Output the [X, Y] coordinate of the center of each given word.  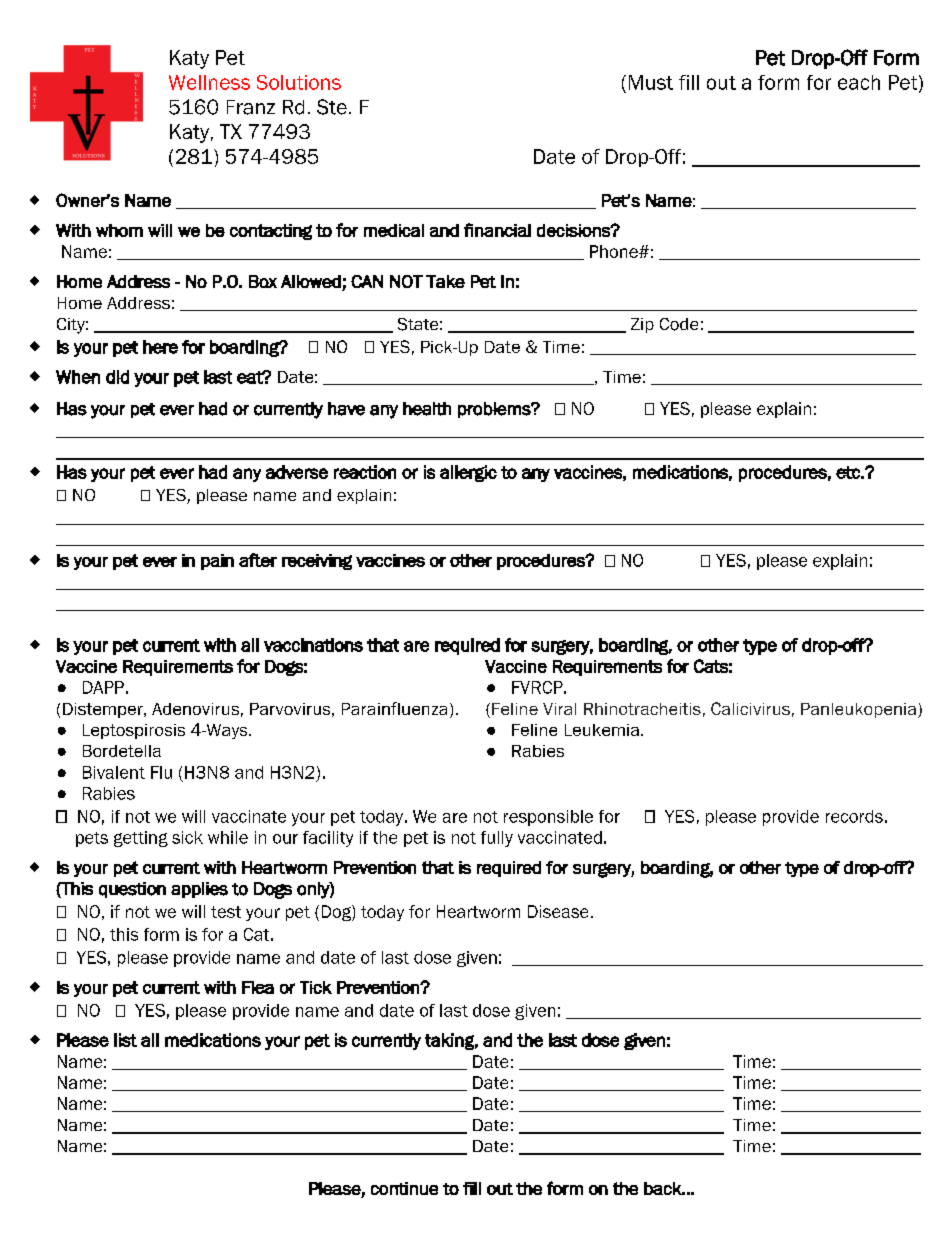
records [854, 816]
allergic [468, 473]
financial [497, 230]
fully [497, 839]
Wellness [209, 82]
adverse [297, 472]
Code [679, 324]
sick [187, 837]
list [125, 1040]
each [859, 82]
